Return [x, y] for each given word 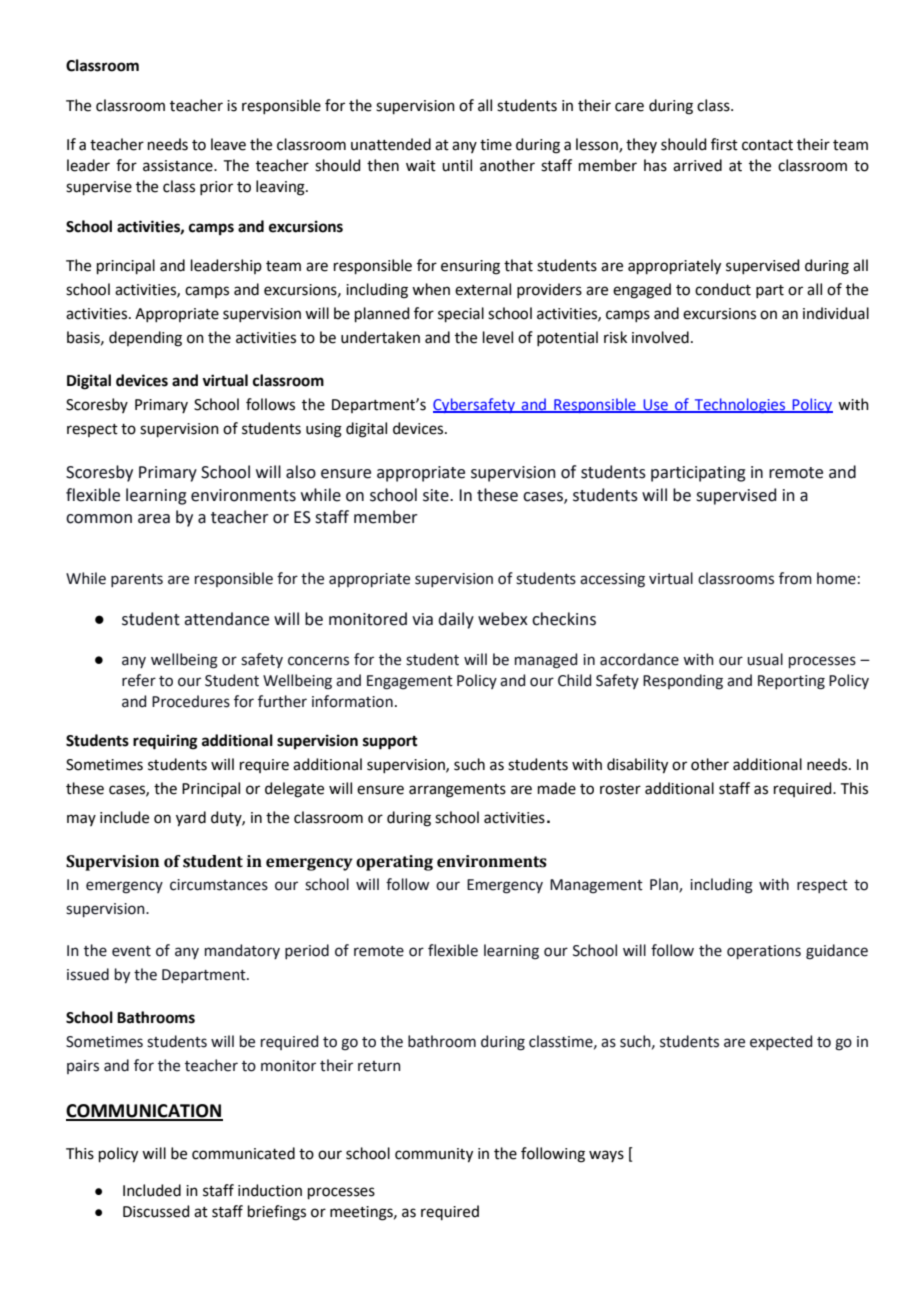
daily [456, 620]
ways [606, 1156]
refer [139, 680]
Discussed [156, 1211]
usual [765, 659]
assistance [179, 166]
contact [767, 145]
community [434, 1155]
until [457, 165]
